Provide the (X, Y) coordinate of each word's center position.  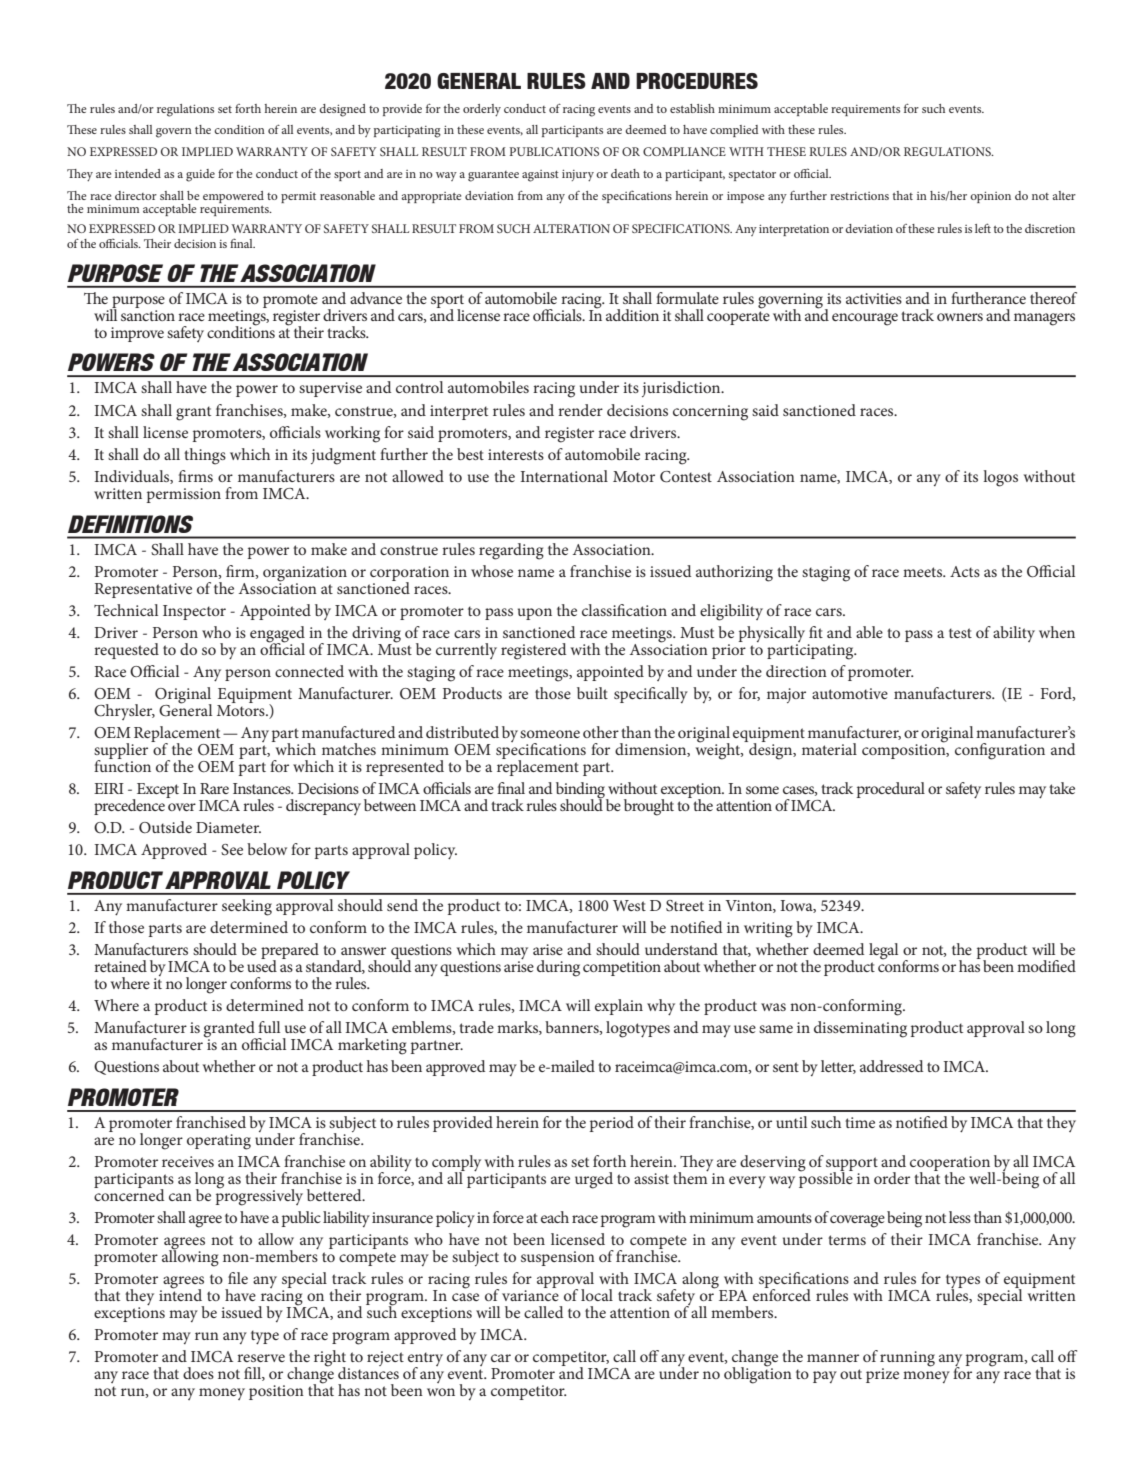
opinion (990, 197)
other (601, 732)
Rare (214, 788)
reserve (261, 1358)
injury (578, 175)
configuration (1000, 751)
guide (200, 175)
